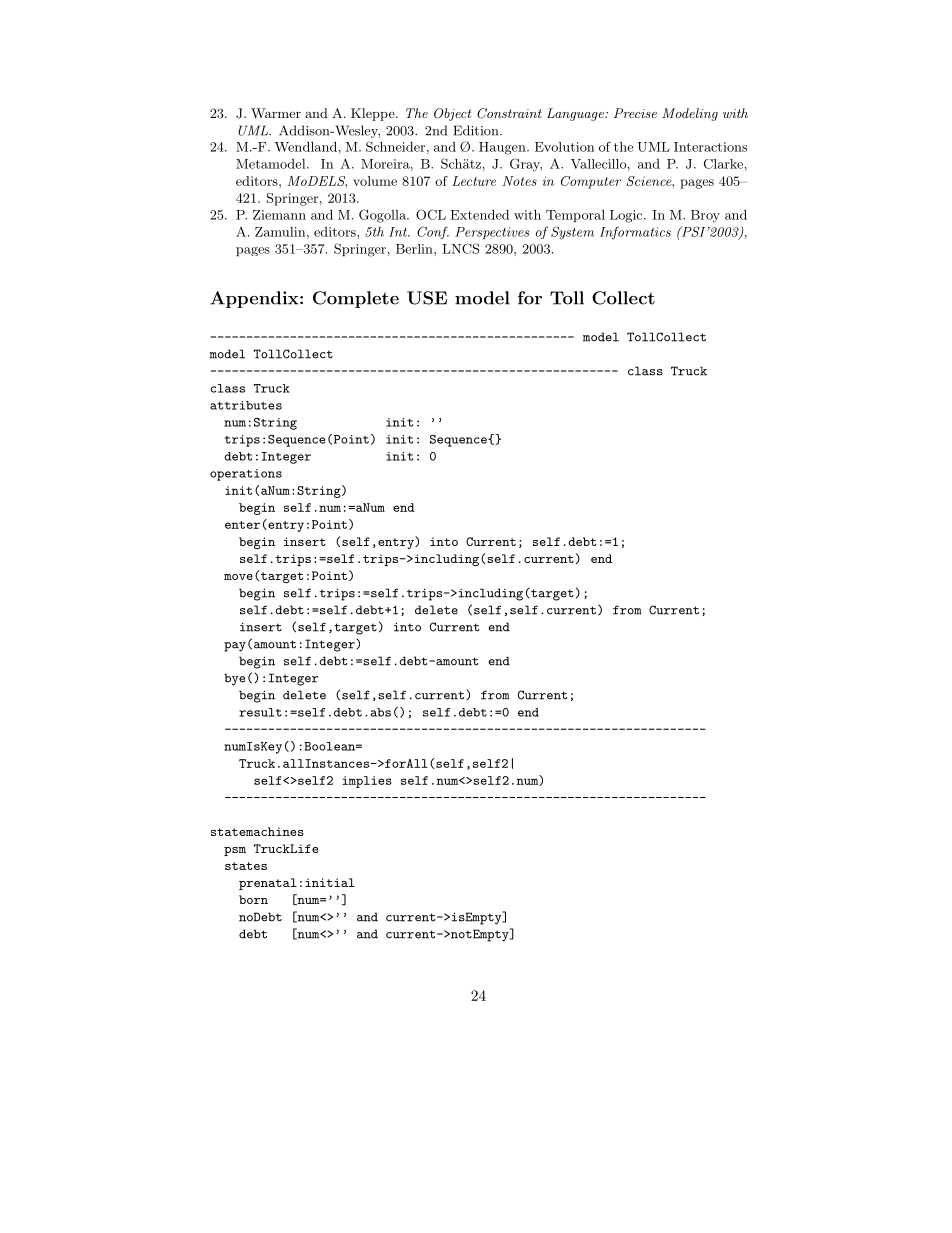 Image resolution: width=952 pixels, height=1233 pixels. Describe the element at coordinates (235, 851) in the screenshot. I see `psm` at that location.
